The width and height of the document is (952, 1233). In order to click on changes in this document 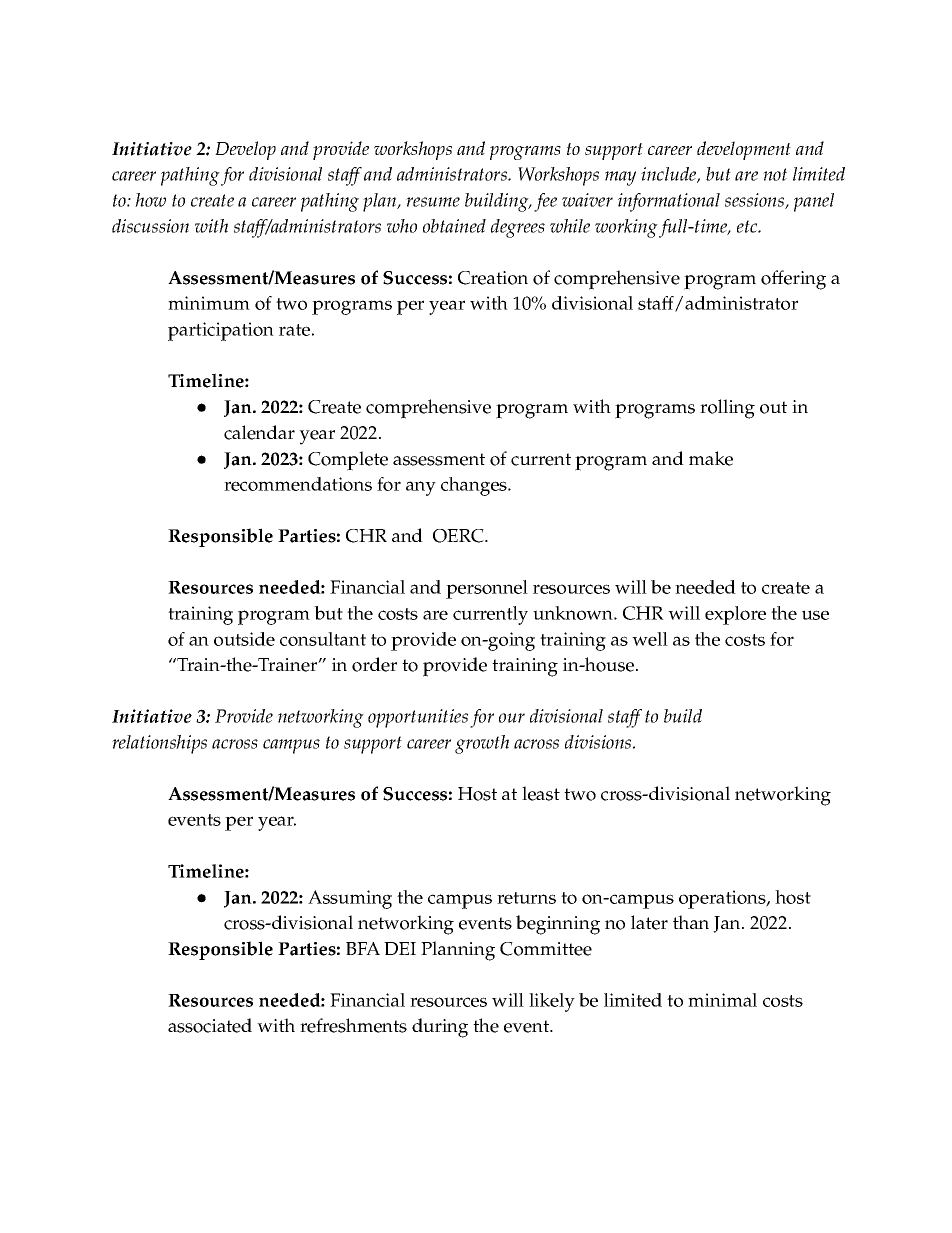, I will do `click(475, 486)`.
